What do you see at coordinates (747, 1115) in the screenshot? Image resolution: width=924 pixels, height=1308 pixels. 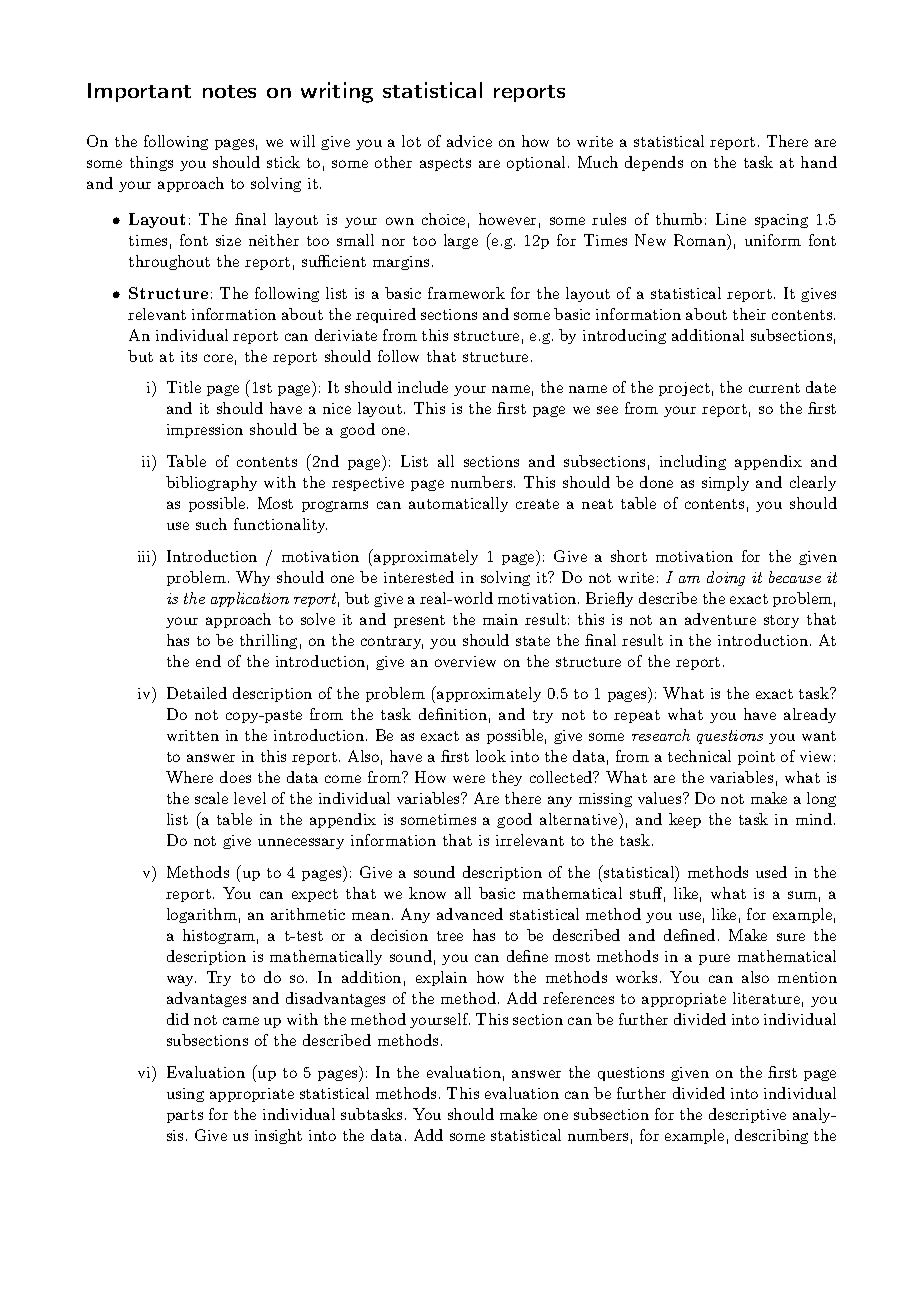 I see `descriptive` at bounding box center [747, 1115].
